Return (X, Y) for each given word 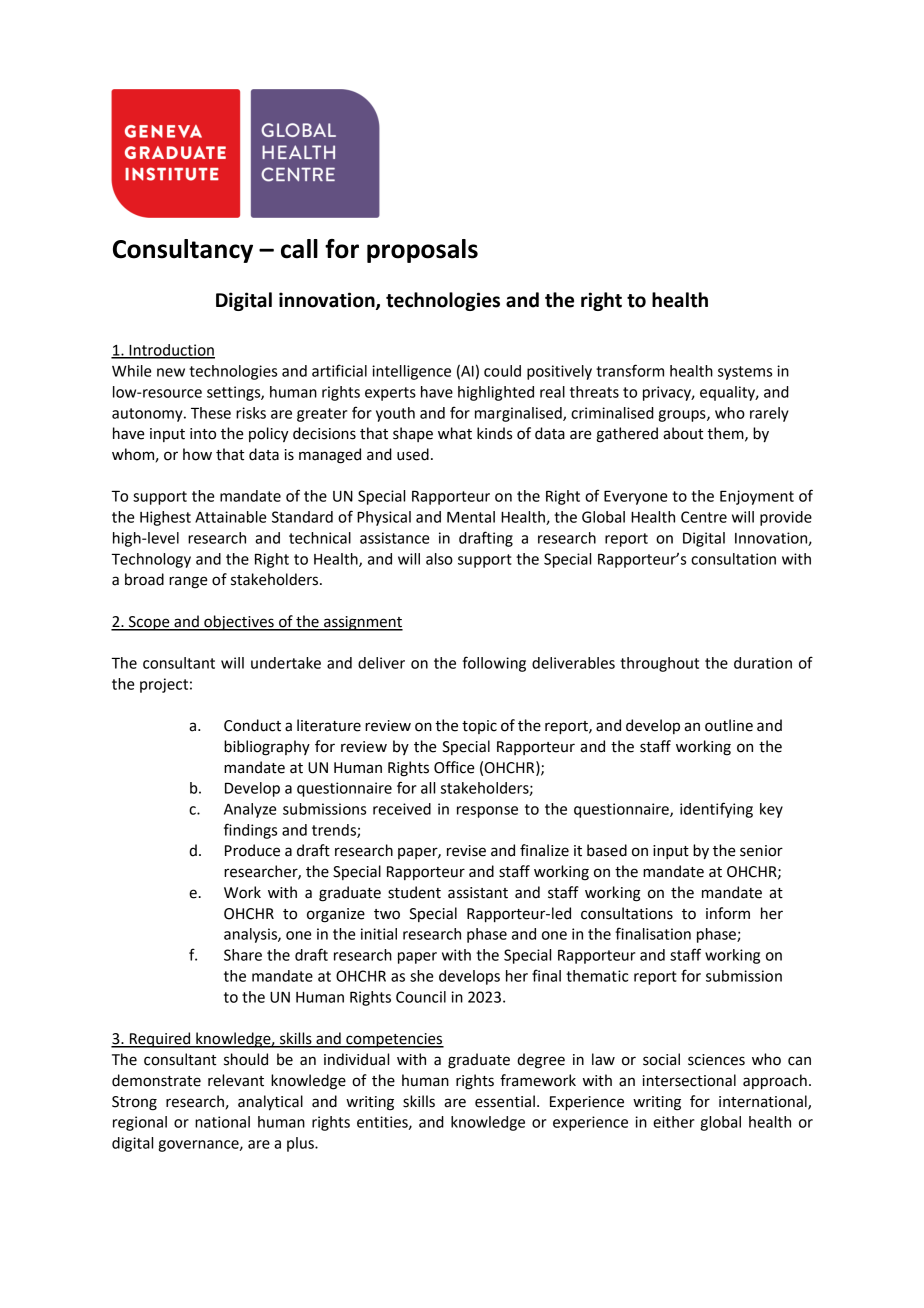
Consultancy (183, 251)
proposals (422, 251)
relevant (236, 1080)
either (674, 1122)
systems (745, 373)
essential (505, 1101)
